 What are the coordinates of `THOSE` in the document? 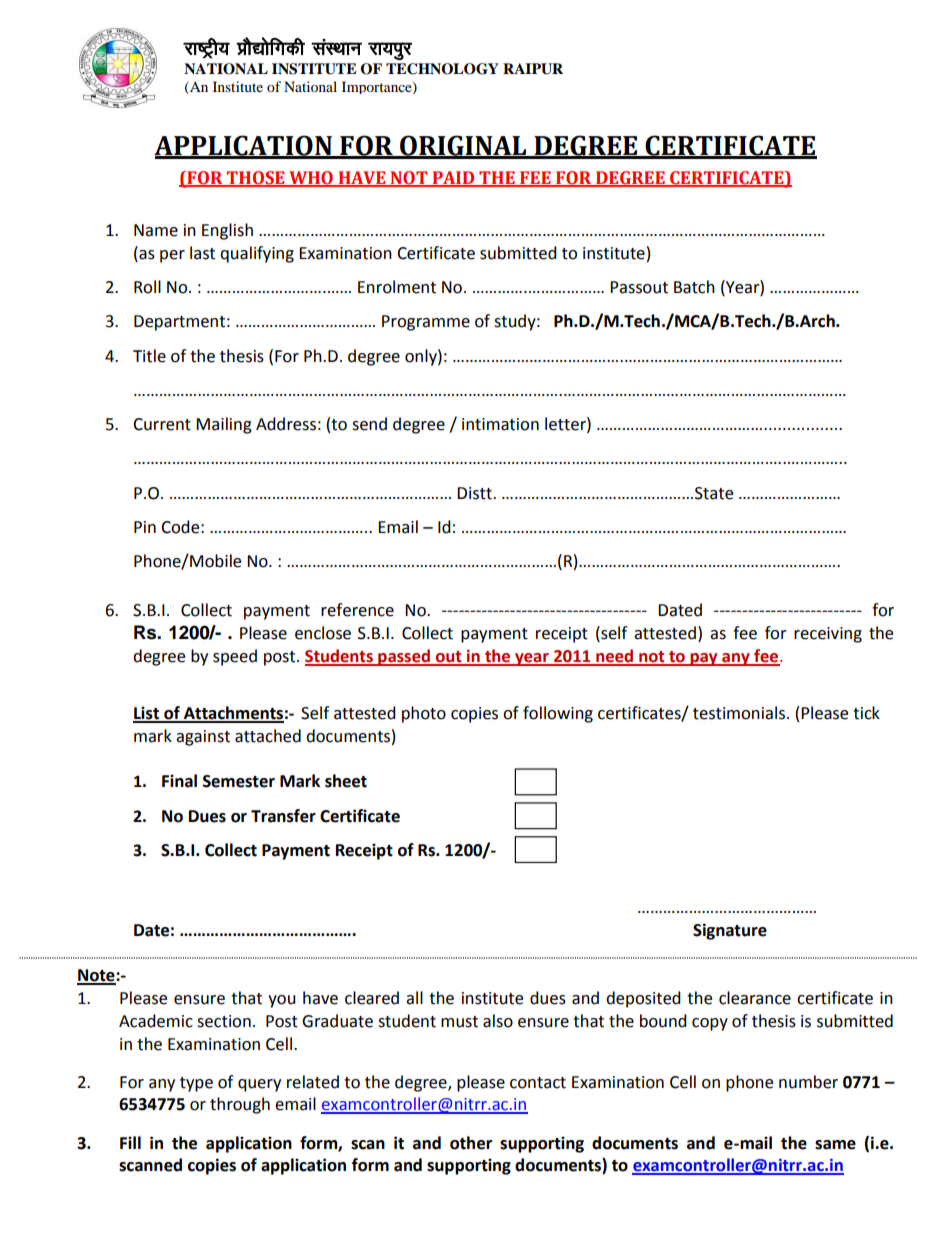 It's located at (256, 178).
